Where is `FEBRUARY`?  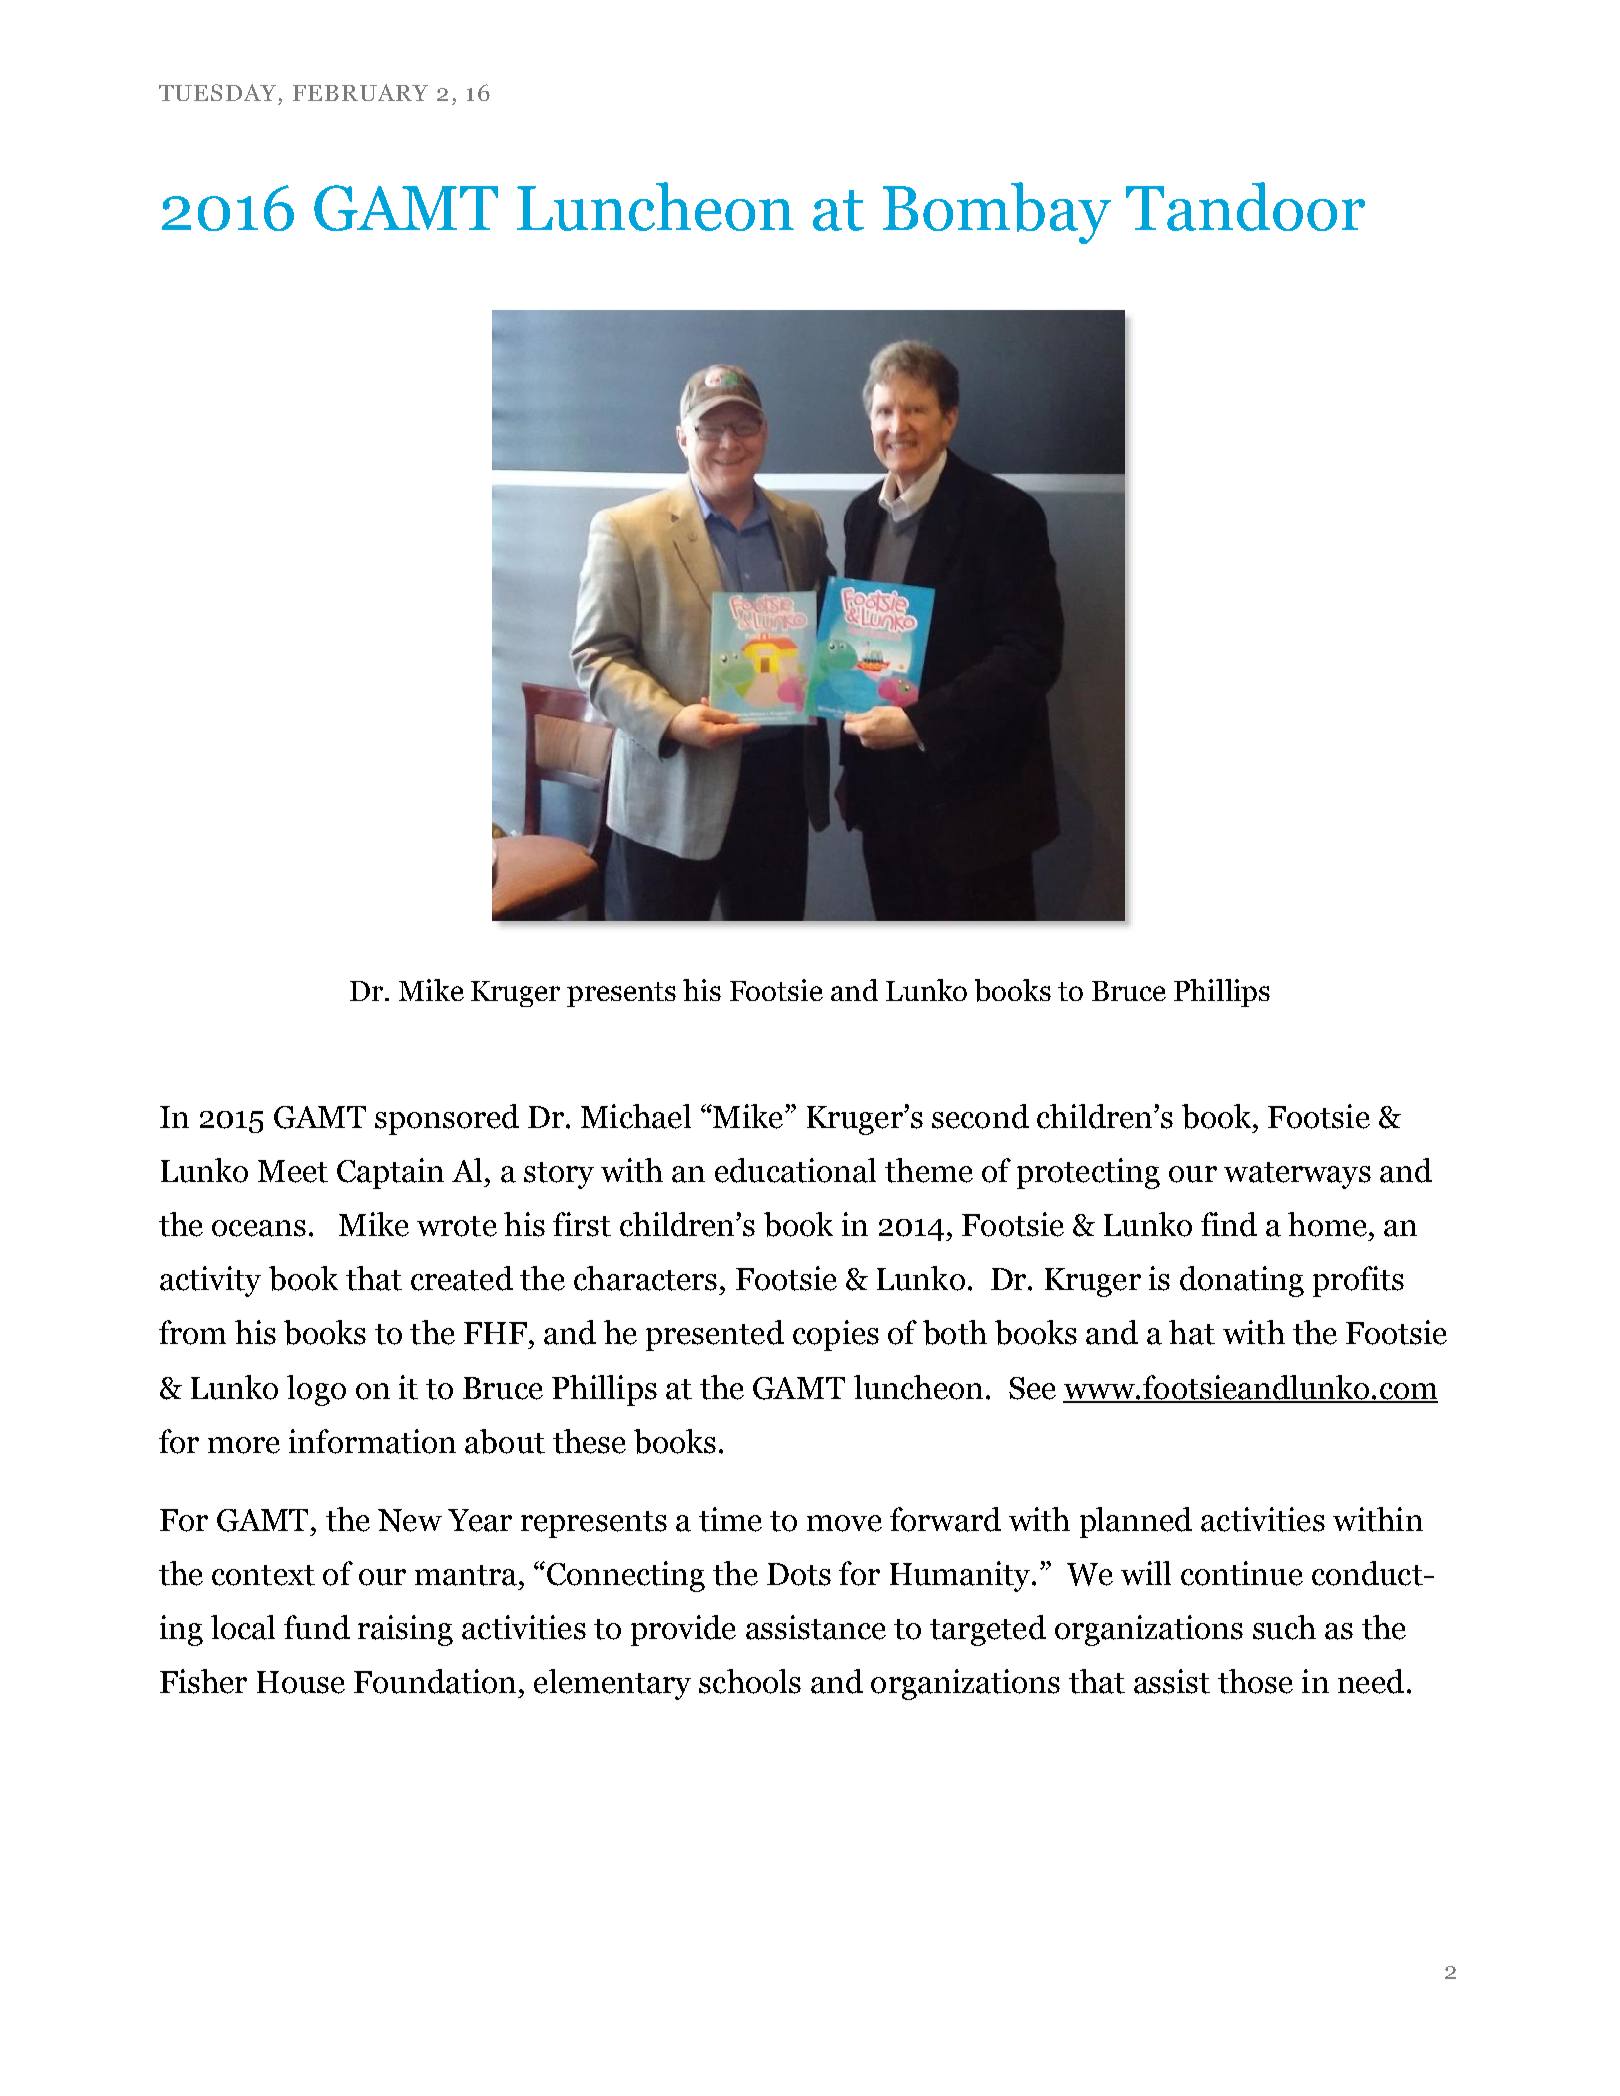
FEBRUARY is located at coordinates (360, 92).
